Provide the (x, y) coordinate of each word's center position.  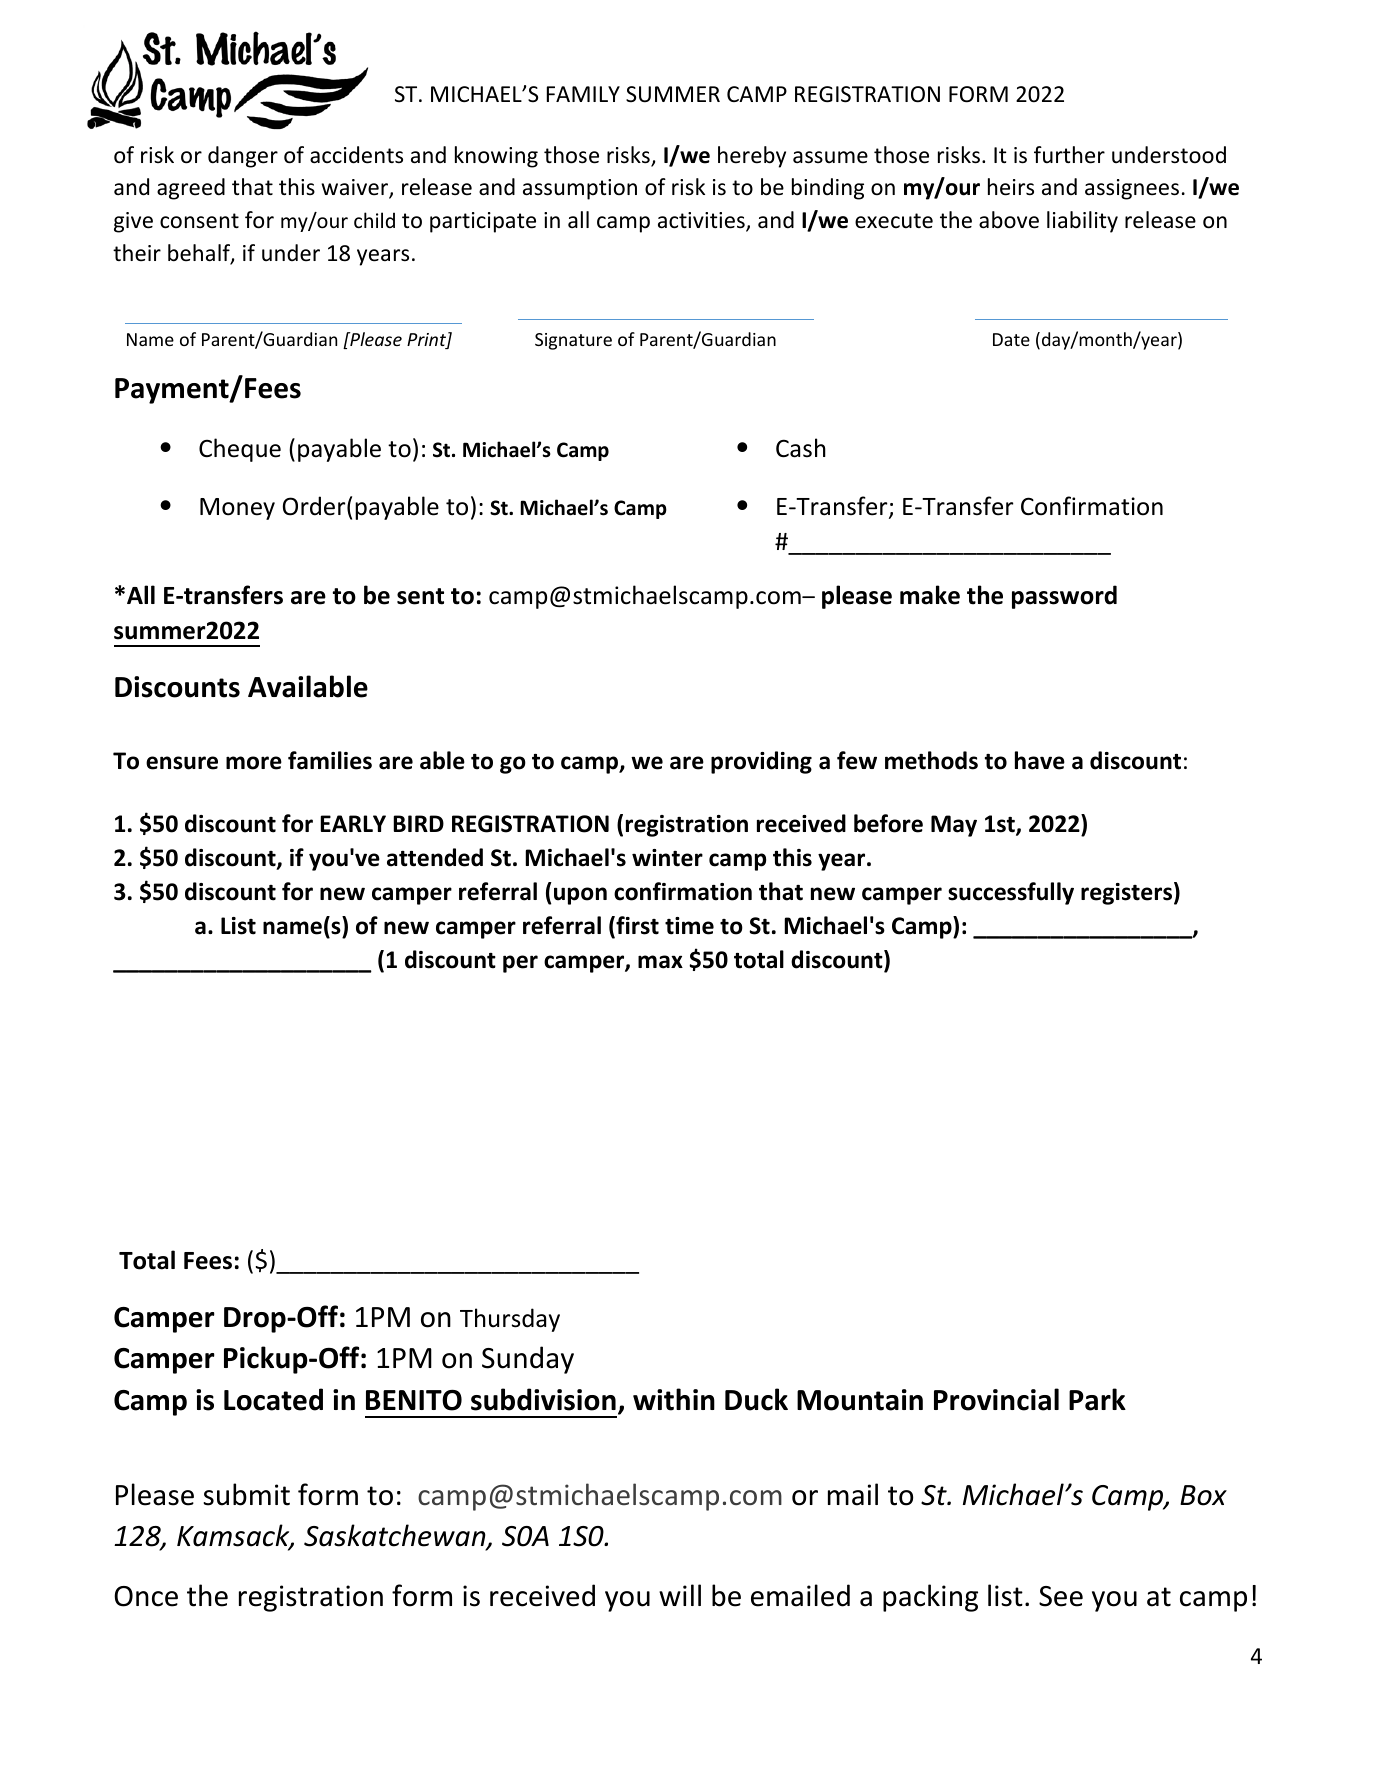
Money (237, 509)
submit (246, 1494)
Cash (801, 448)
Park (1097, 1399)
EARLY (353, 823)
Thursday (510, 1320)
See (1061, 1596)
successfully (1011, 893)
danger (243, 157)
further (1069, 155)
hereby (752, 157)
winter (667, 858)
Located (273, 1399)
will (680, 1595)
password (1064, 597)
